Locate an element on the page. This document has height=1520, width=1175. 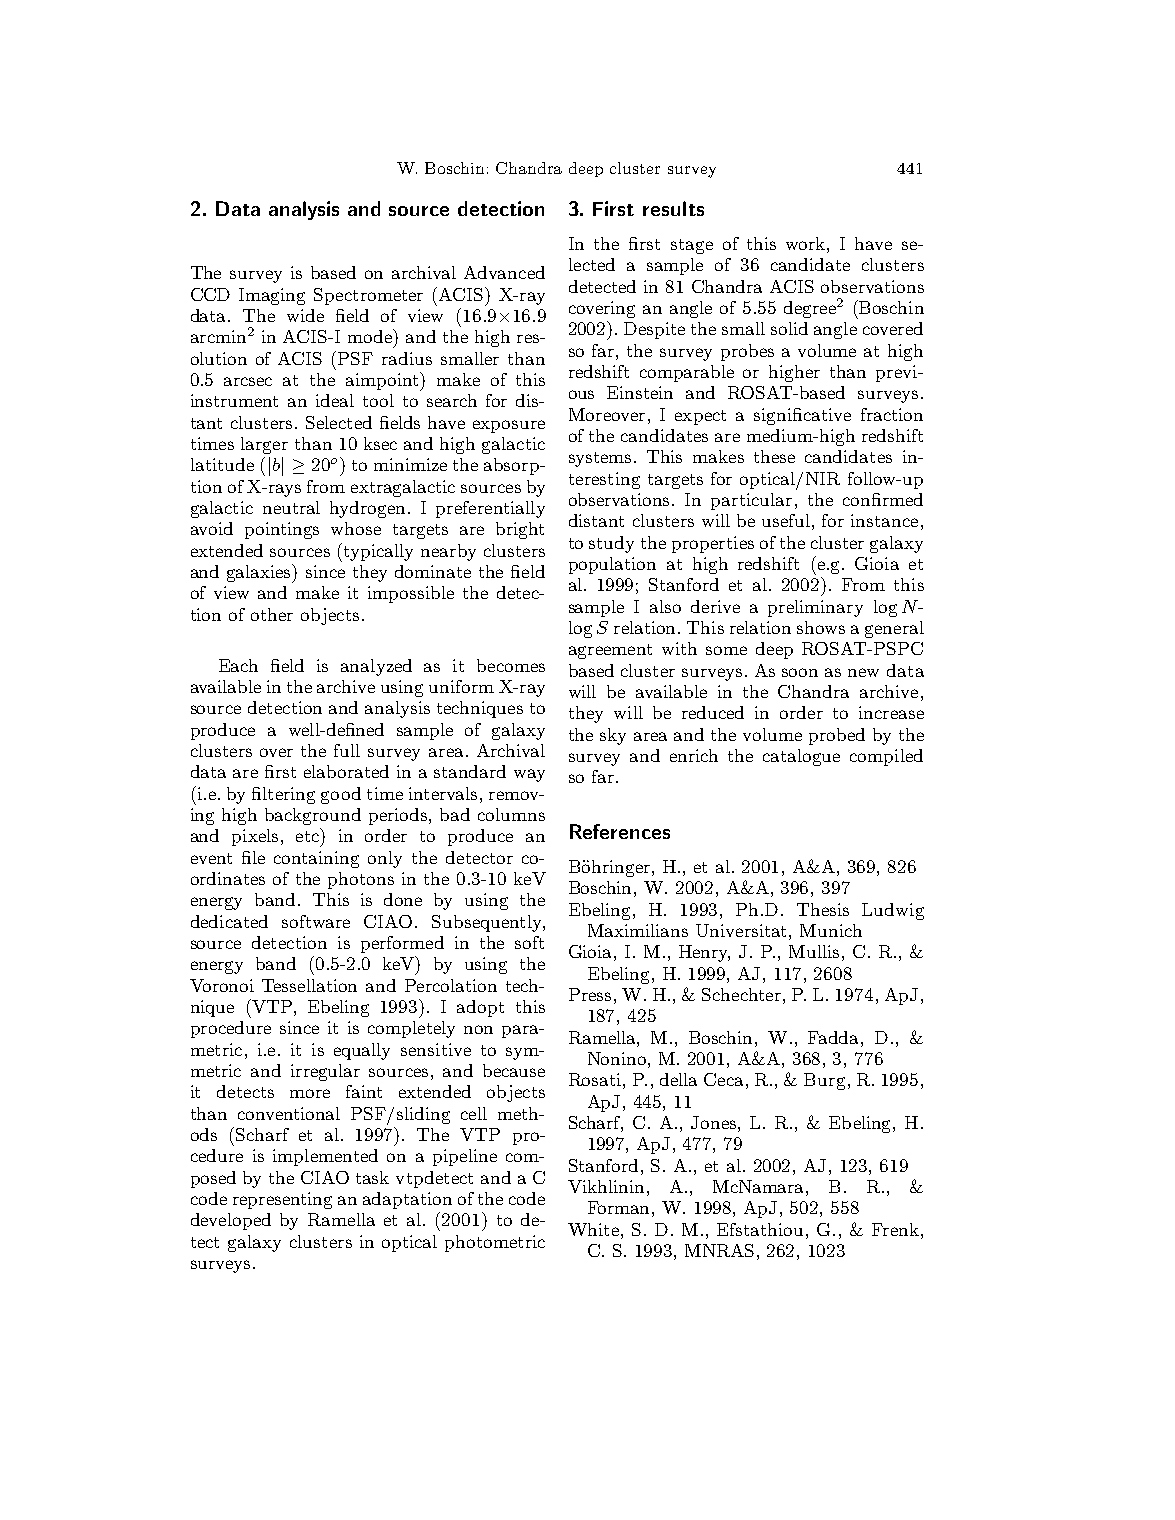
preliminary is located at coordinates (815, 608).
